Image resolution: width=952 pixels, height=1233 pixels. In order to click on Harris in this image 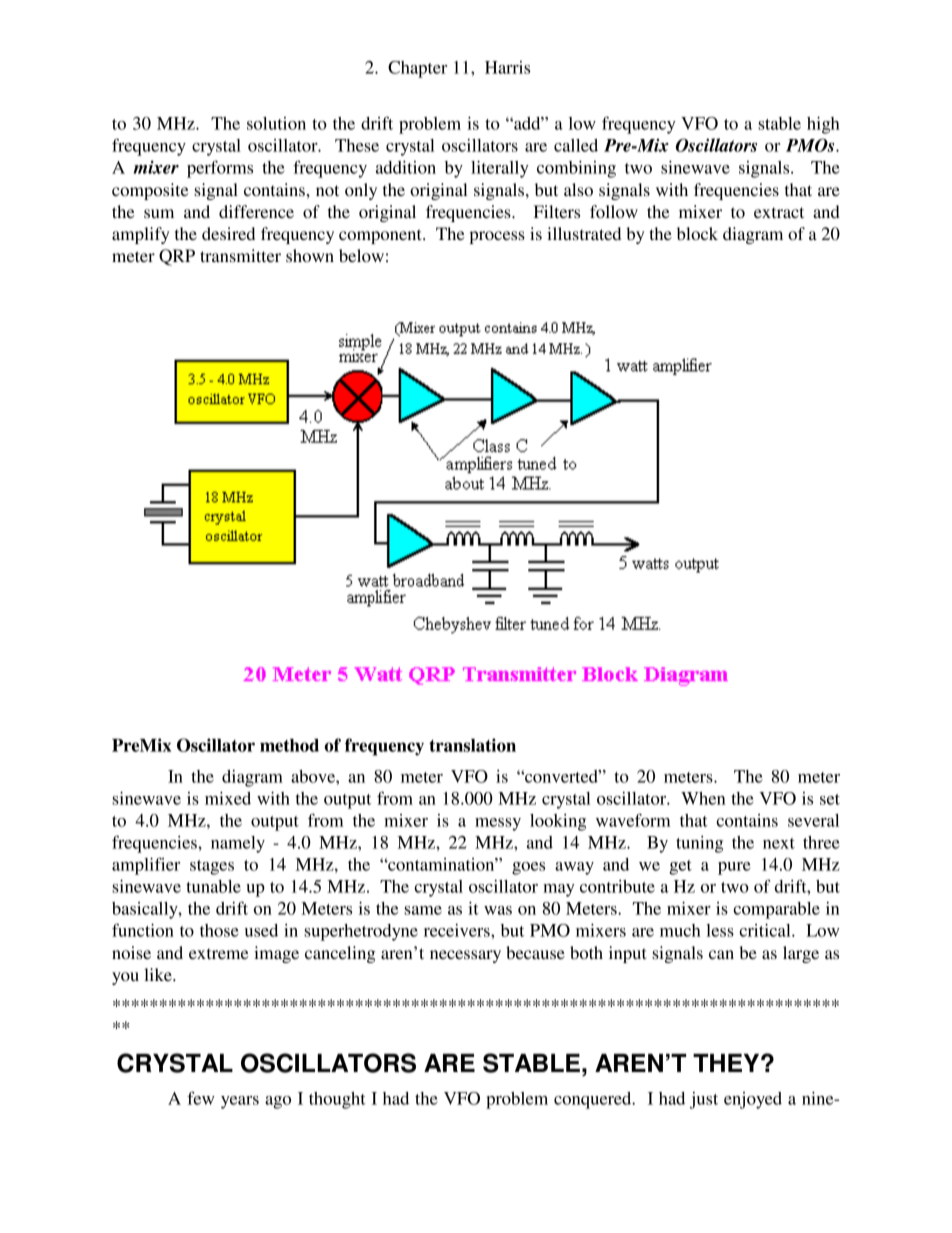, I will do `click(507, 67)`.
